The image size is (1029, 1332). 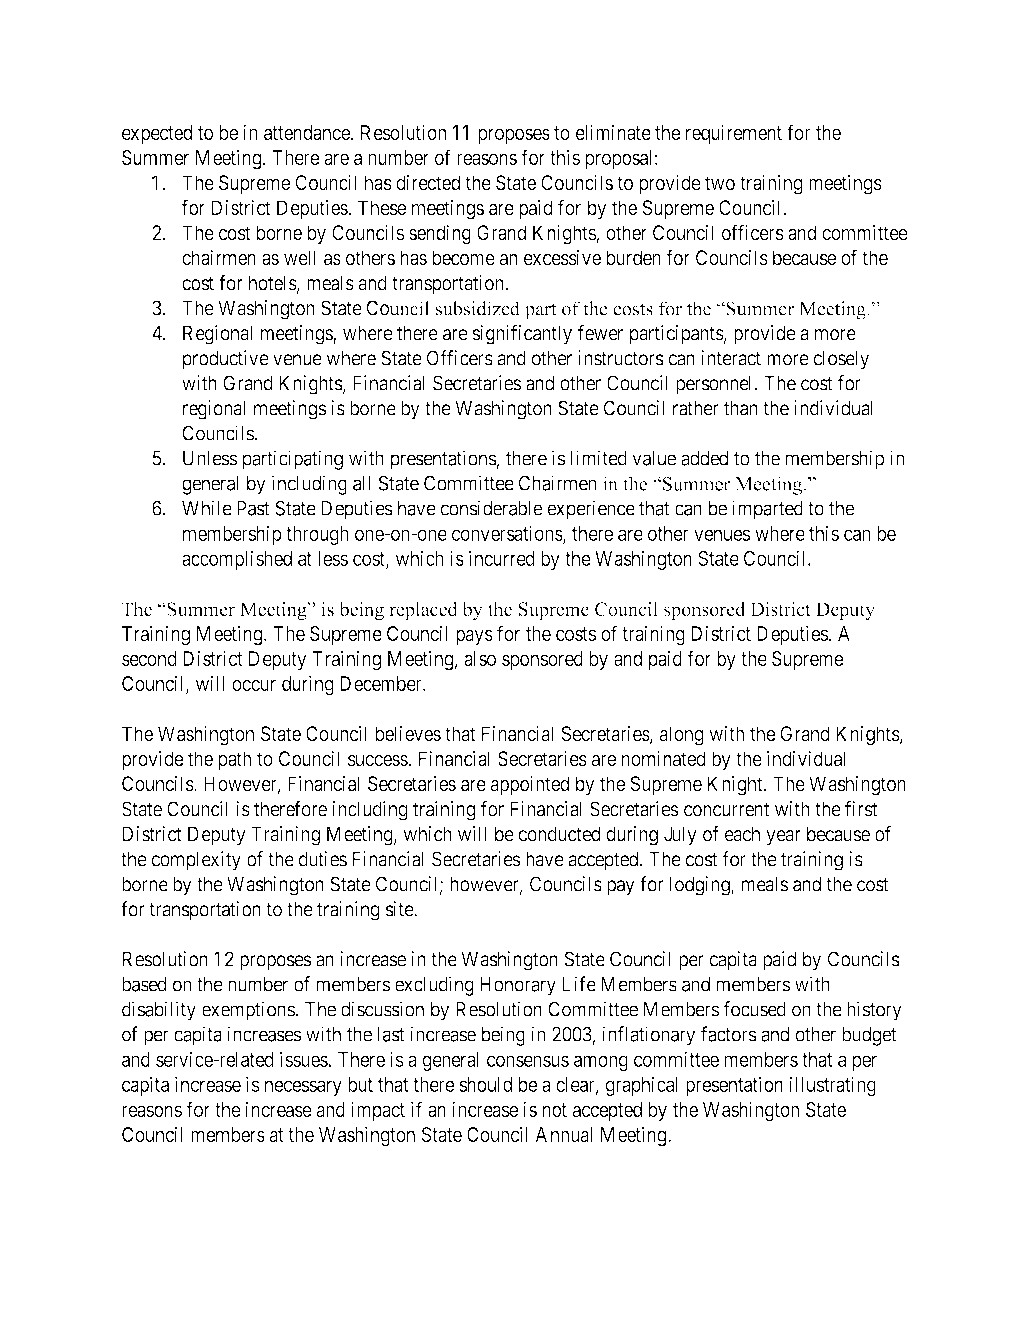 I want to click on considerable, so click(x=491, y=508).
